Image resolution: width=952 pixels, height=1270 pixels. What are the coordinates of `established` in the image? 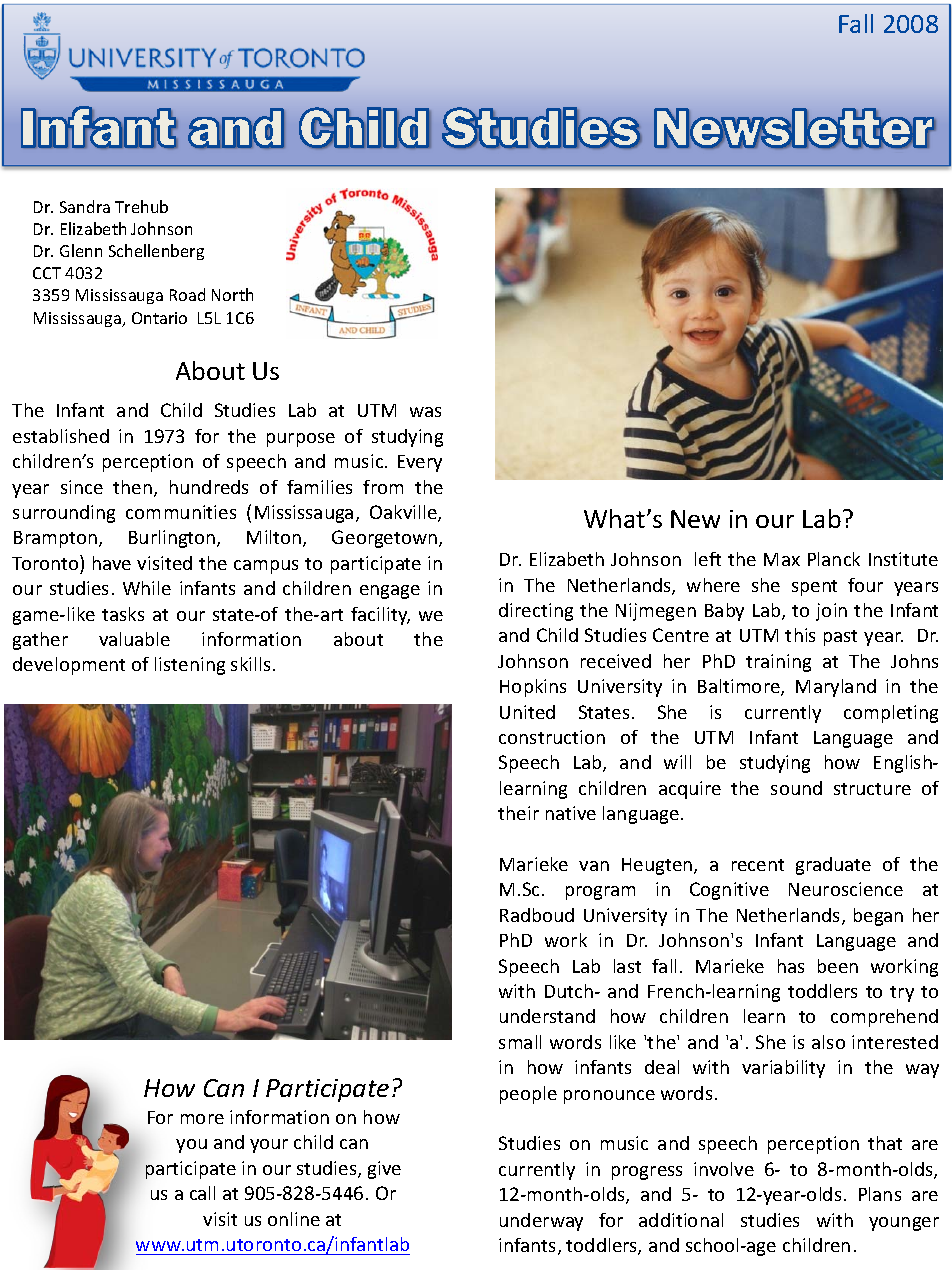 It's located at (61, 436).
